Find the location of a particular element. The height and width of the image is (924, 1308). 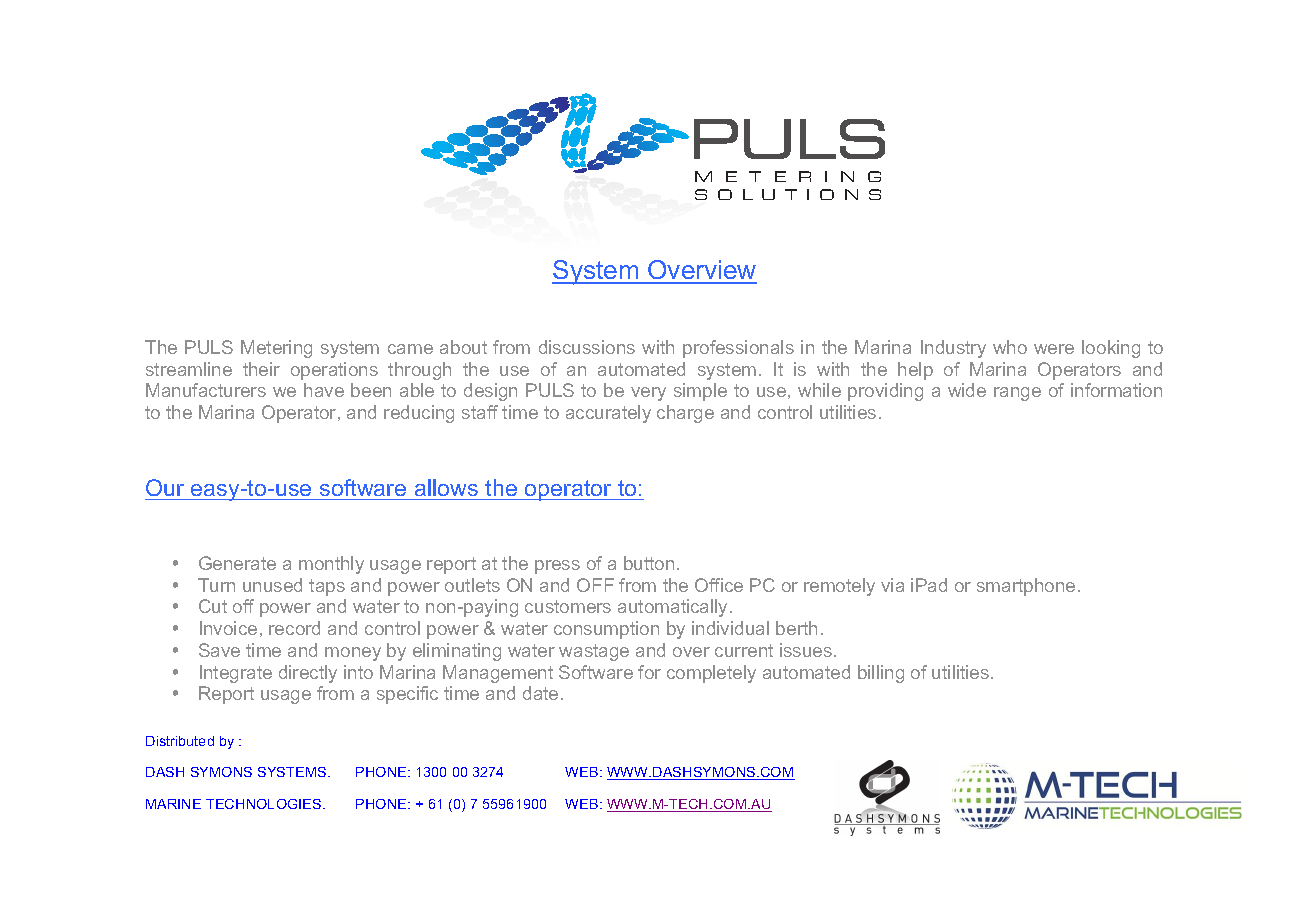

unused is located at coordinates (272, 585).
